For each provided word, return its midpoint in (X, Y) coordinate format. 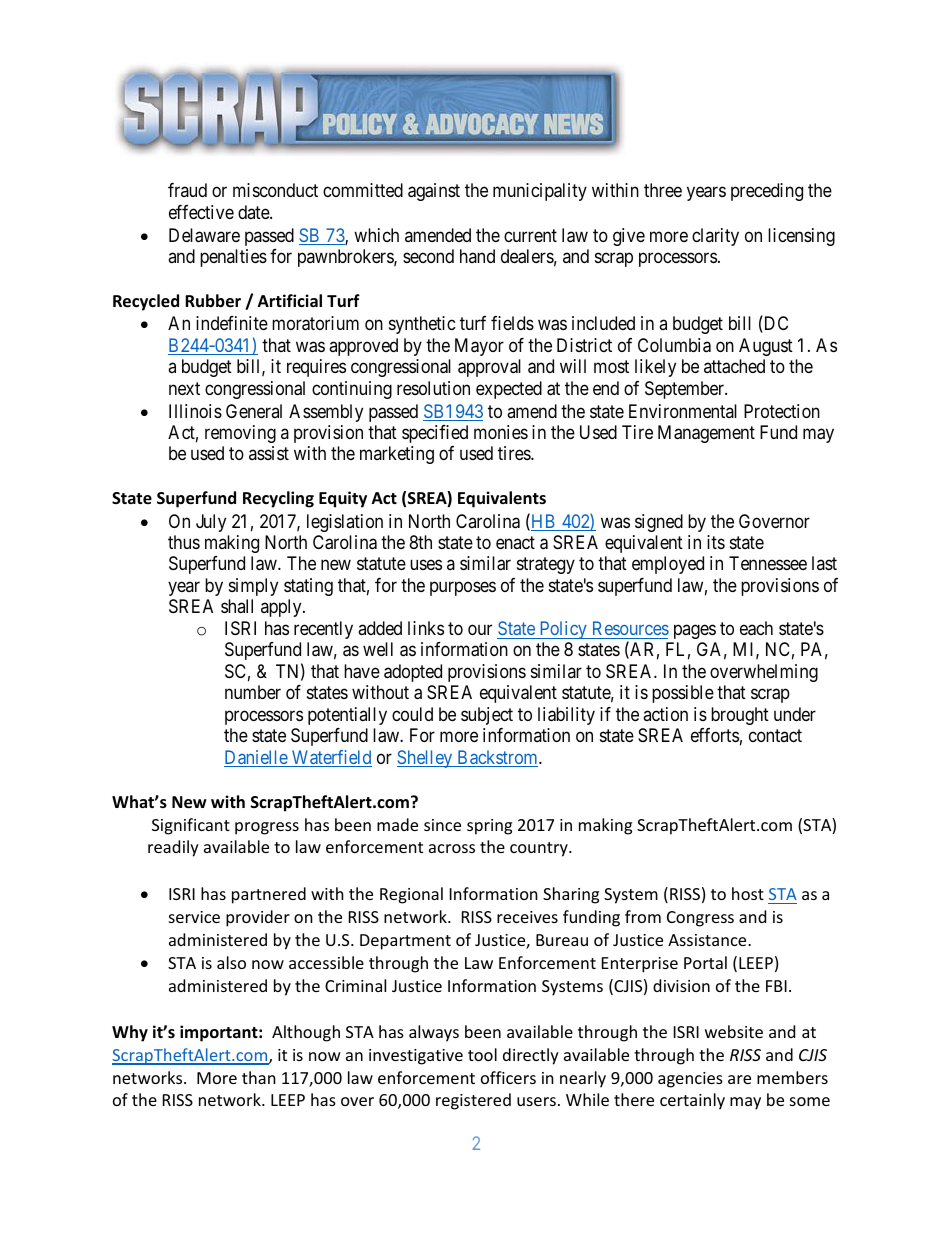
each (756, 628)
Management (706, 434)
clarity (715, 237)
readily (173, 848)
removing (240, 434)
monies (501, 432)
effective (201, 212)
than (259, 1077)
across (452, 848)
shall (237, 606)
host (748, 893)
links (426, 628)
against (434, 192)
